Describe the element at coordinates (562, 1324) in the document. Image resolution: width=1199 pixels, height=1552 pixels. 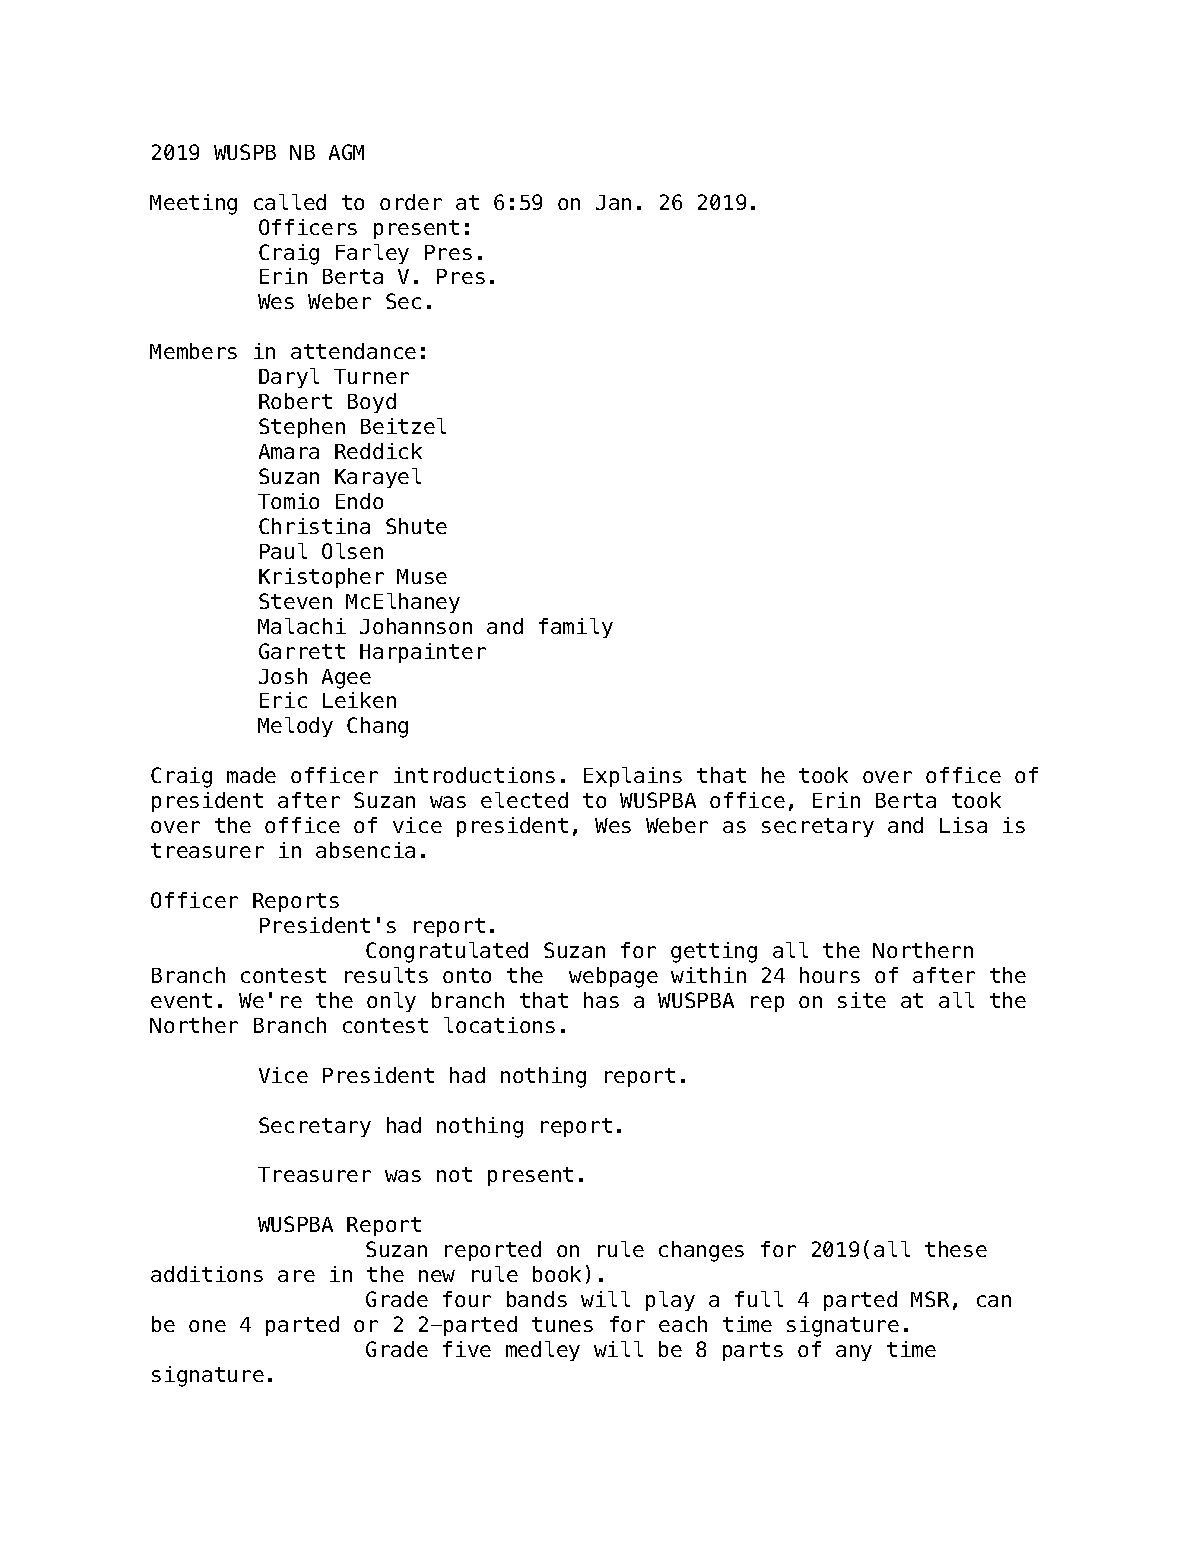
I see `tunes` at that location.
